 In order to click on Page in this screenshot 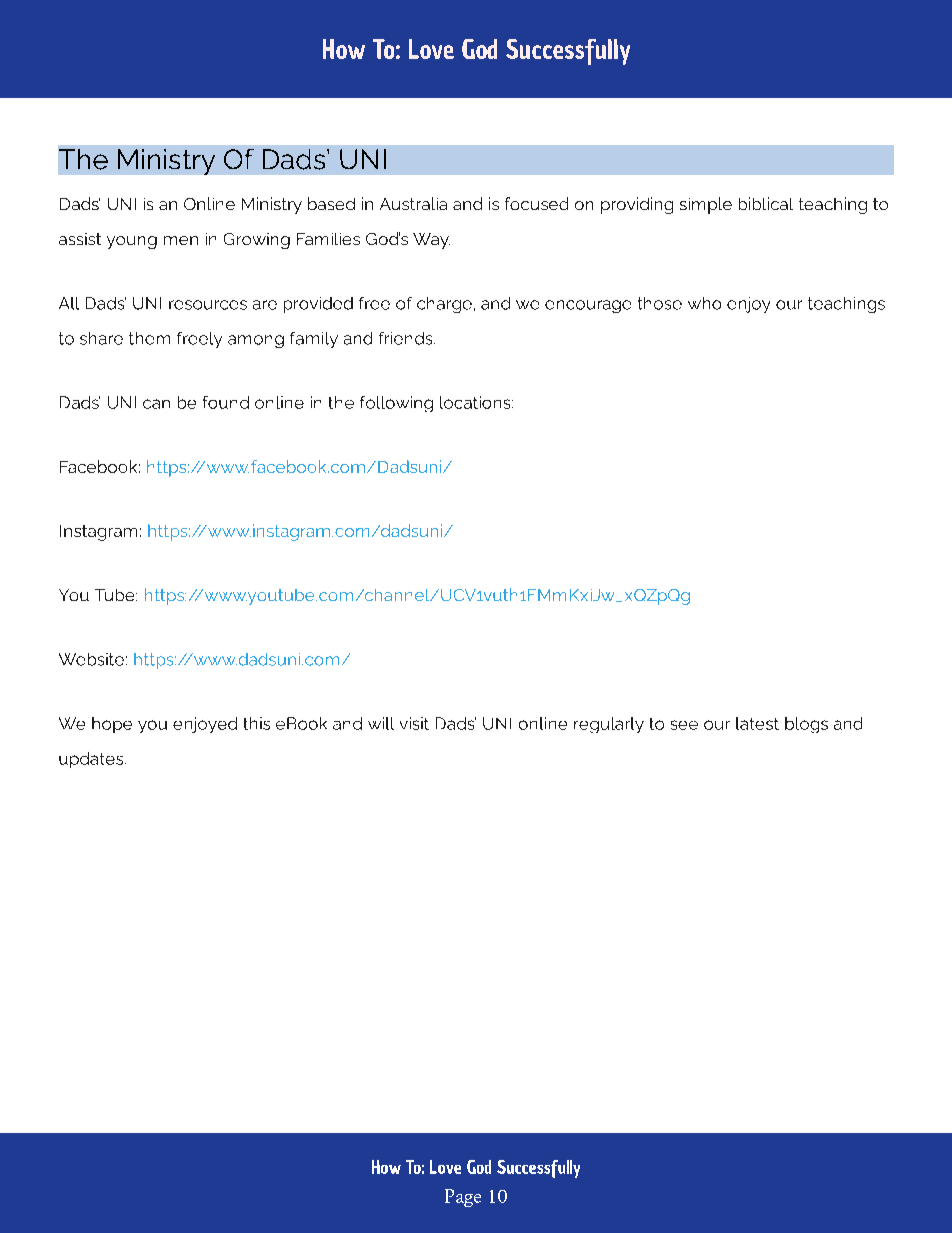, I will do `click(463, 1198)`.
